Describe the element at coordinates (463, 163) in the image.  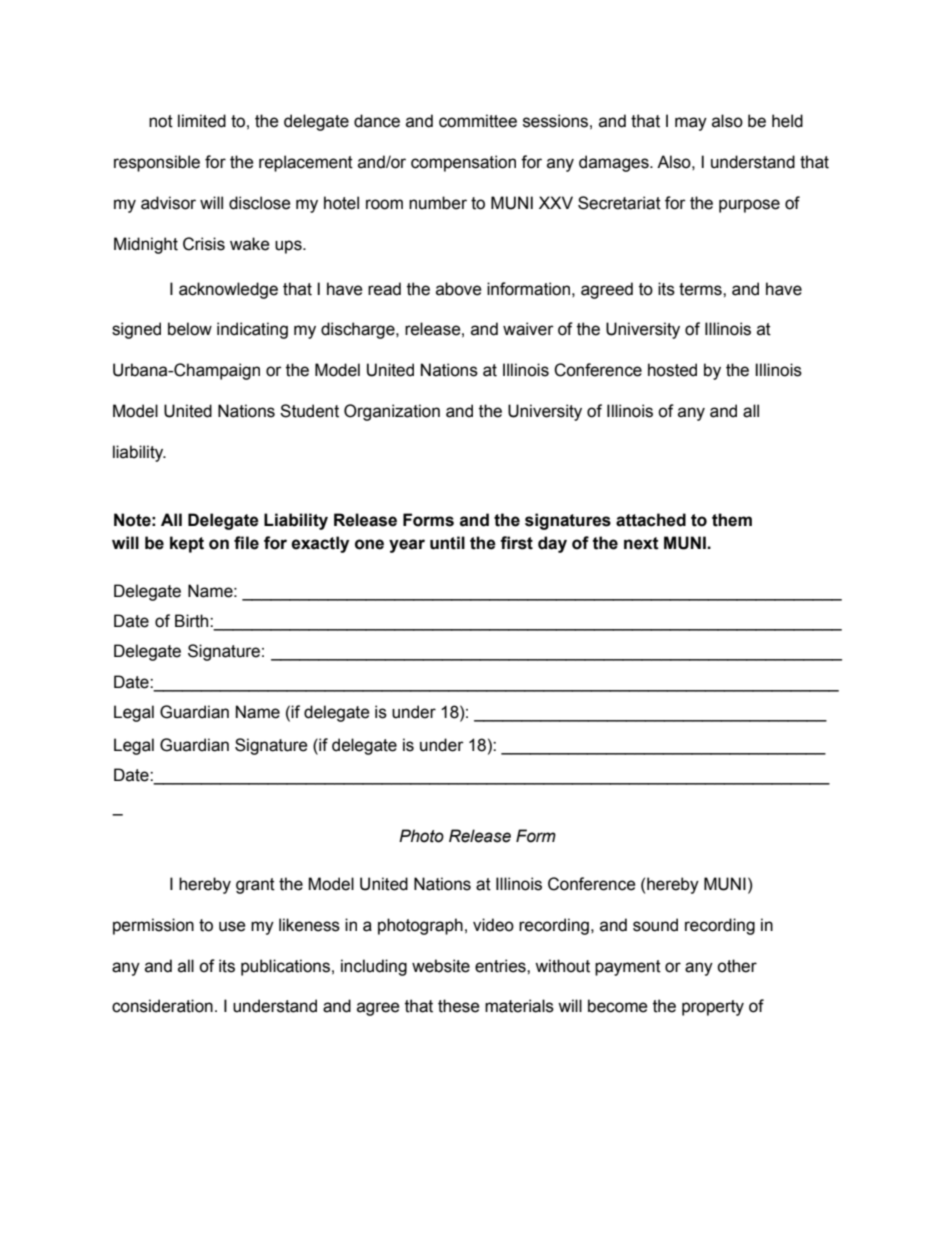
I see `compensation` at that location.
